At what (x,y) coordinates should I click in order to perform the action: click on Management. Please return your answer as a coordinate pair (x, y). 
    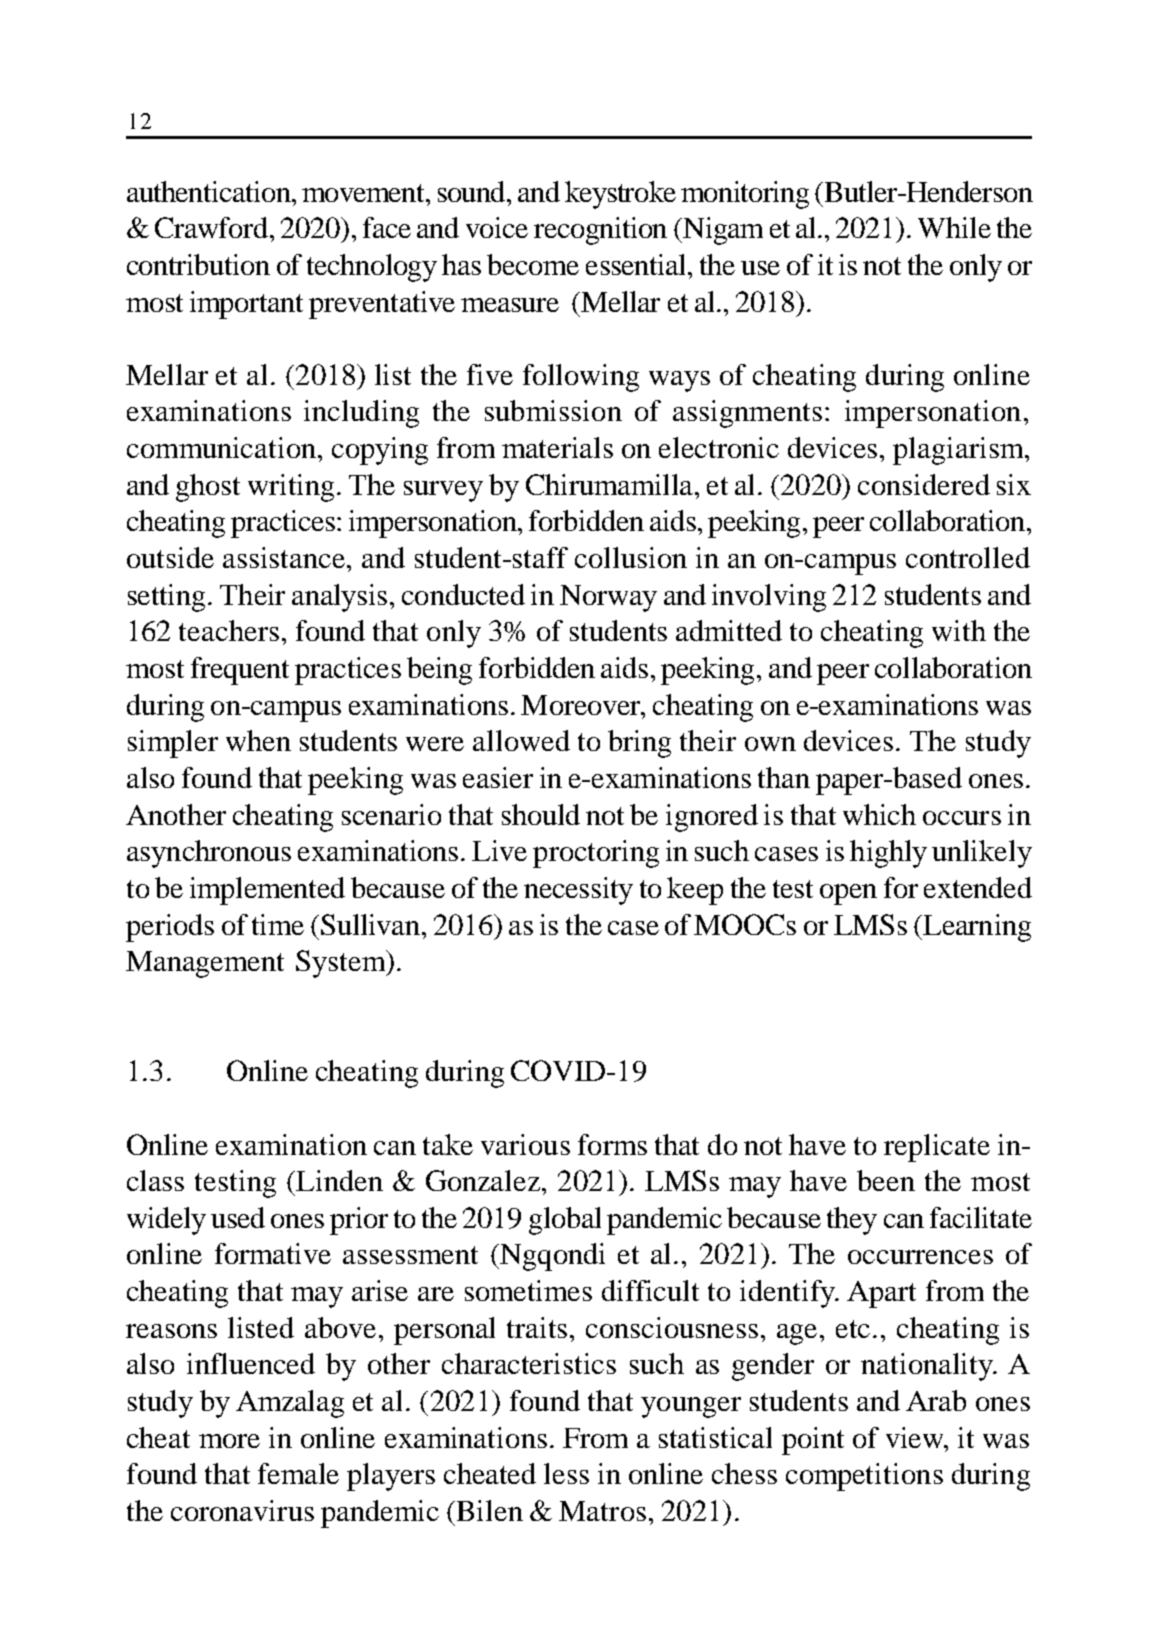
    Looking at the image, I should click on (205, 964).
